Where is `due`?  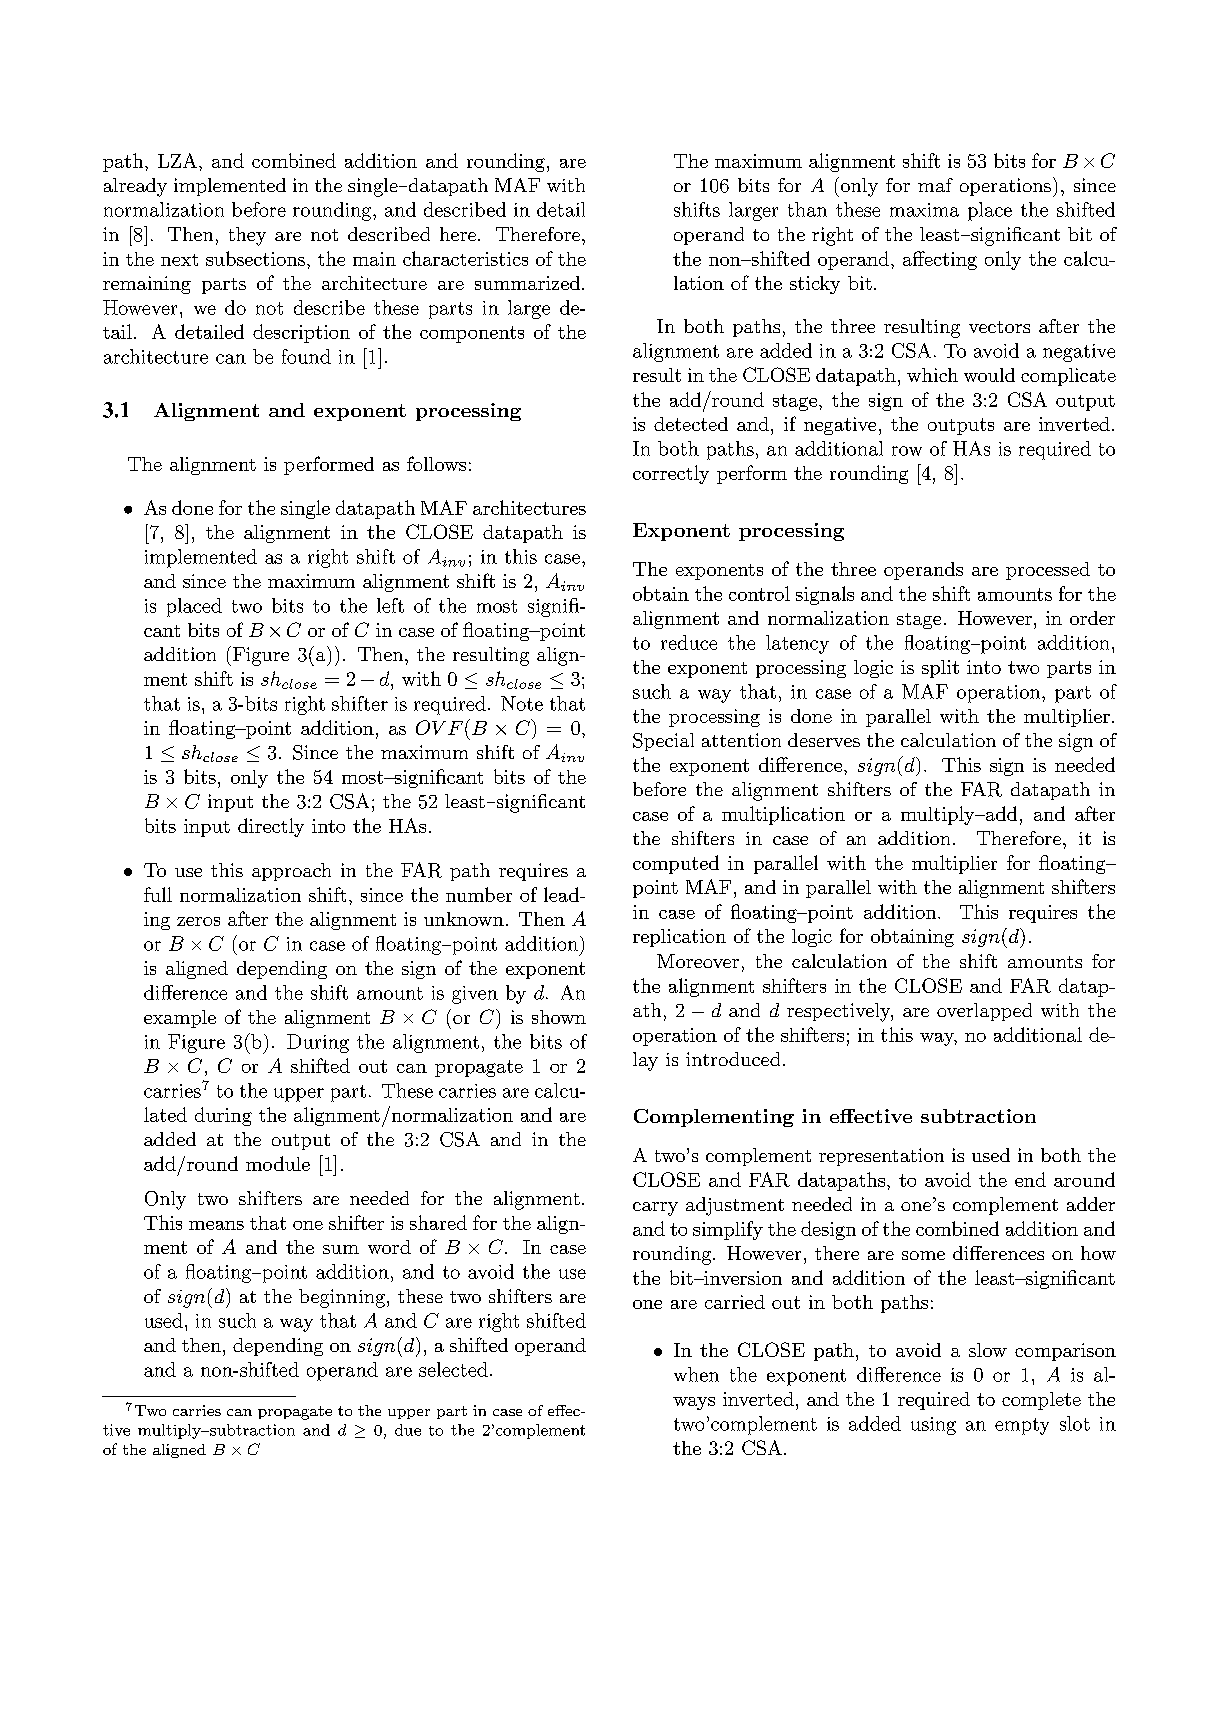
due is located at coordinates (408, 1430).
